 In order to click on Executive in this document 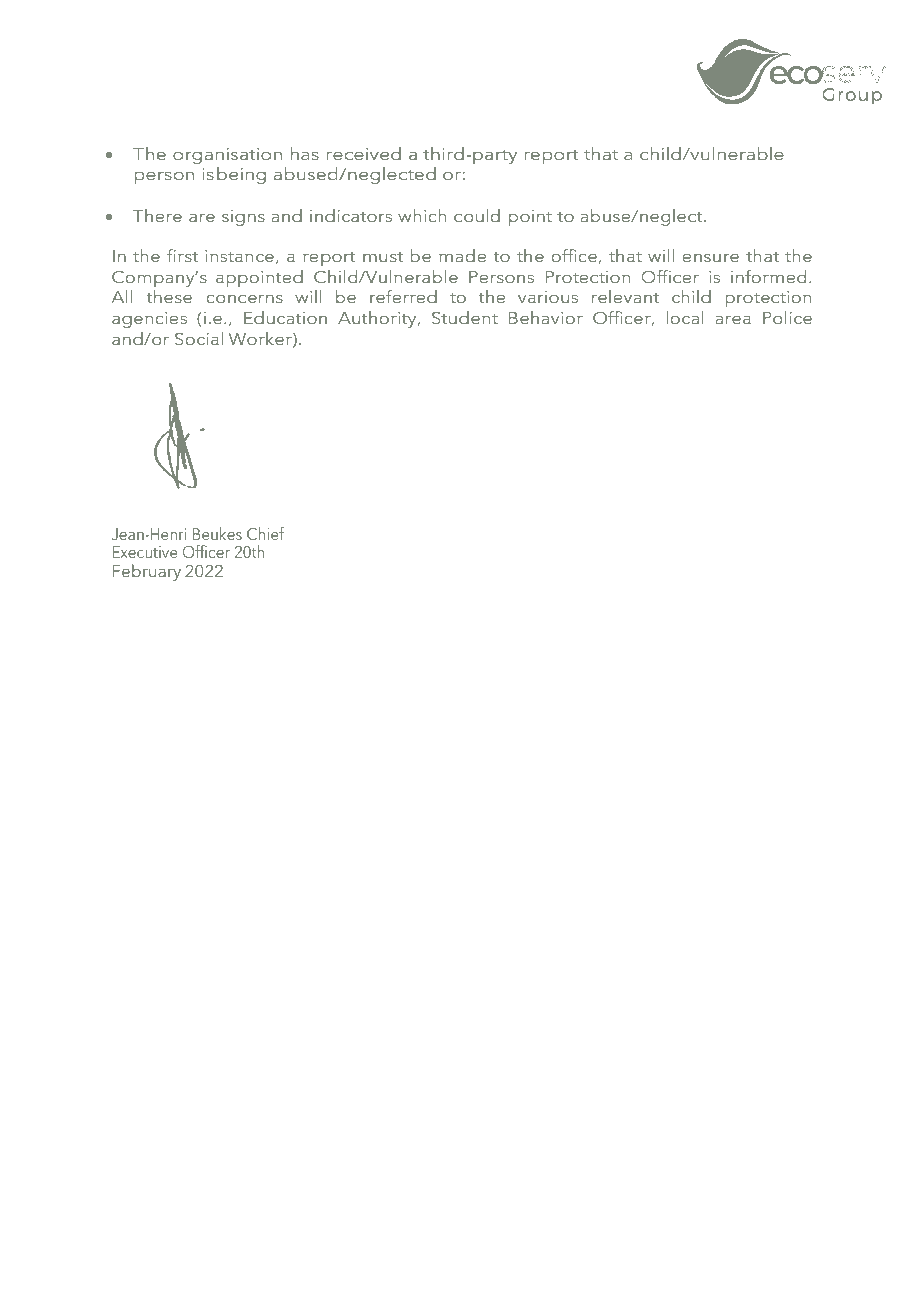, I will do `click(145, 552)`.
